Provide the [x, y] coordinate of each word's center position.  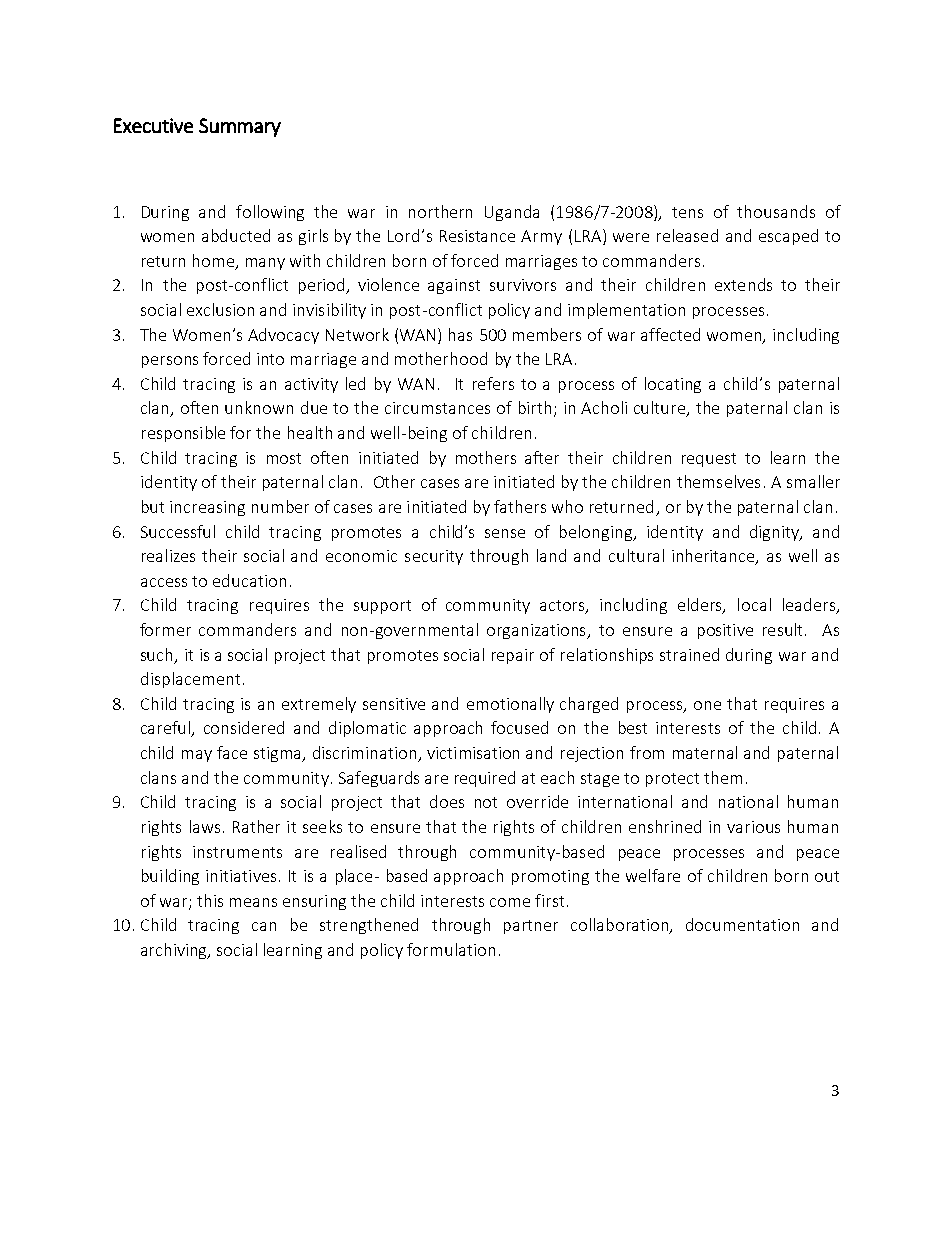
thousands [776, 211]
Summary [240, 127]
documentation [742, 924]
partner [531, 927]
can [264, 926]
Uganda [512, 213]
